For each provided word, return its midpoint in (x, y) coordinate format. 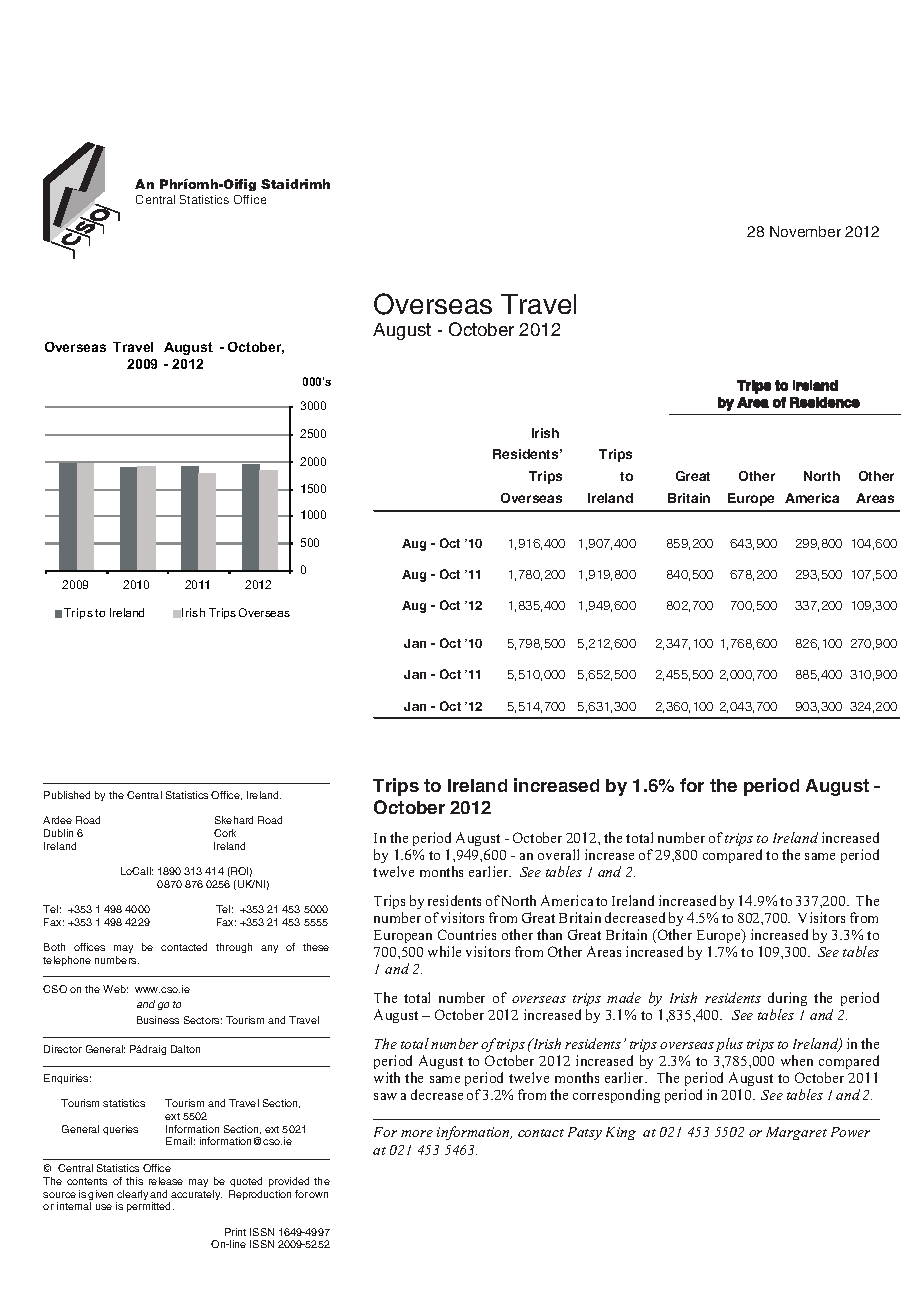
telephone (67, 961)
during (787, 999)
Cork (225, 833)
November (805, 231)
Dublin (58, 833)
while (444, 951)
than (549, 934)
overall (558, 854)
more (417, 1133)
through (234, 948)
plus (729, 1045)
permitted (150, 1207)
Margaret (796, 1133)
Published (67, 795)
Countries (467, 934)
